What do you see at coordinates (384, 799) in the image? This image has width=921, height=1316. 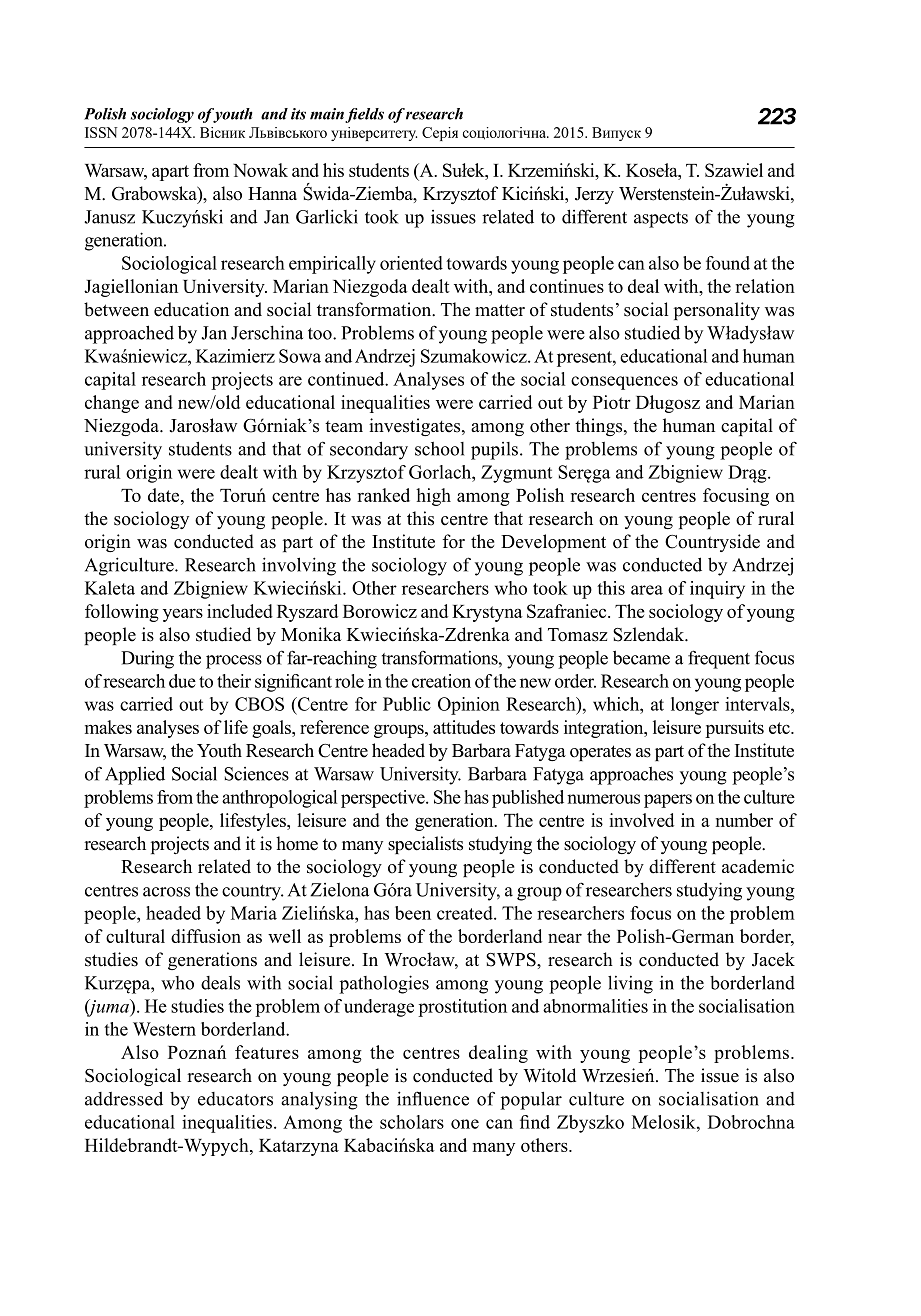 I see `perspective` at bounding box center [384, 799].
